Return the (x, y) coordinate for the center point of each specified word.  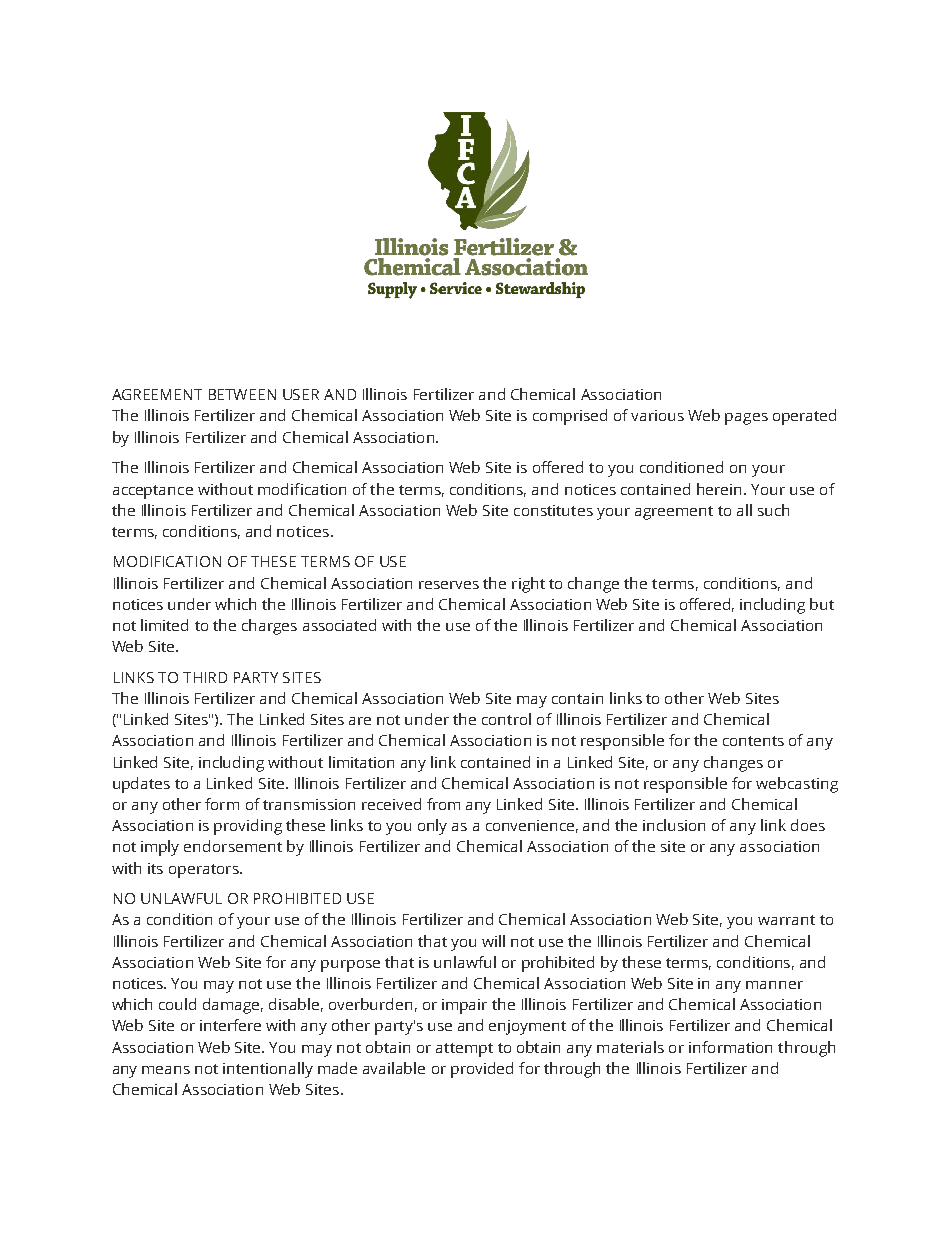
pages (746, 419)
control (506, 719)
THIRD (205, 677)
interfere (230, 1025)
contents (753, 741)
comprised (570, 417)
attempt (464, 1050)
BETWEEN (242, 394)
